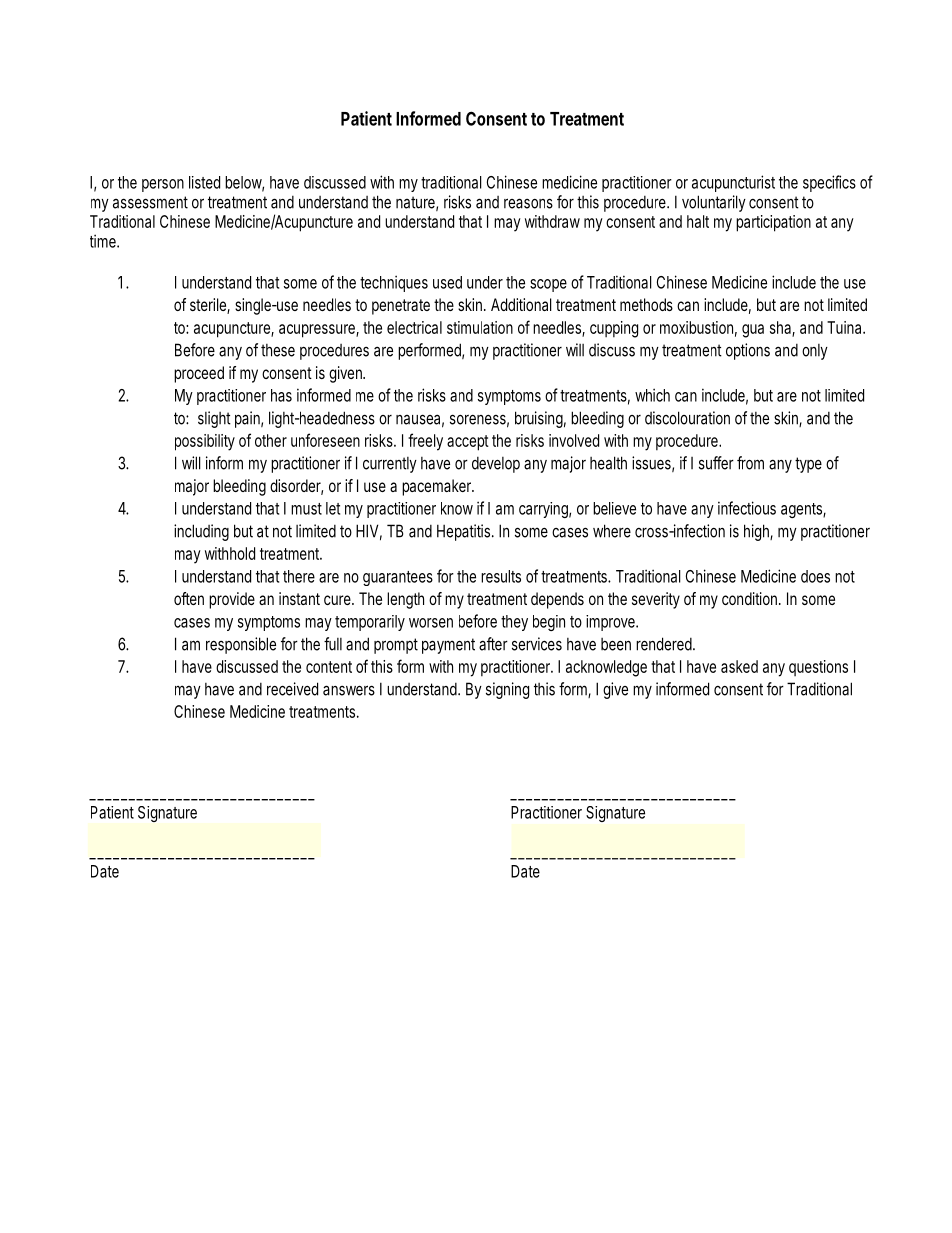 This screenshot has width=952, height=1233. I want to click on asked, so click(739, 666).
